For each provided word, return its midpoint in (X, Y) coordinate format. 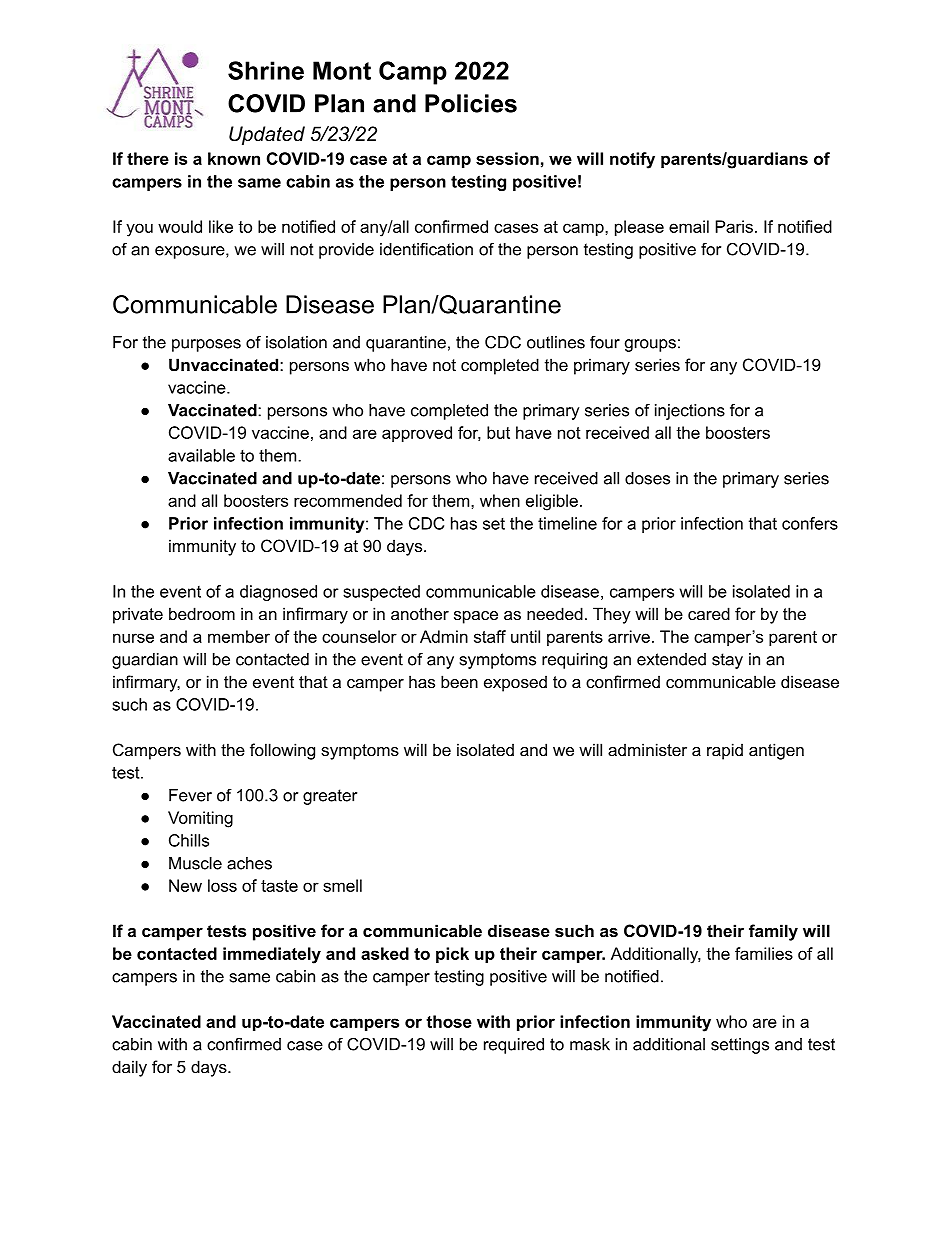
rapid (725, 751)
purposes (206, 345)
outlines (556, 342)
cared (709, 613)
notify (632, 160)
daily (129, 1068)
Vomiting (200, 819)
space (476, 617)
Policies (471, 103)
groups (650, 345)
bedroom (202, 613)
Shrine (266, 70)
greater (330, 797)
